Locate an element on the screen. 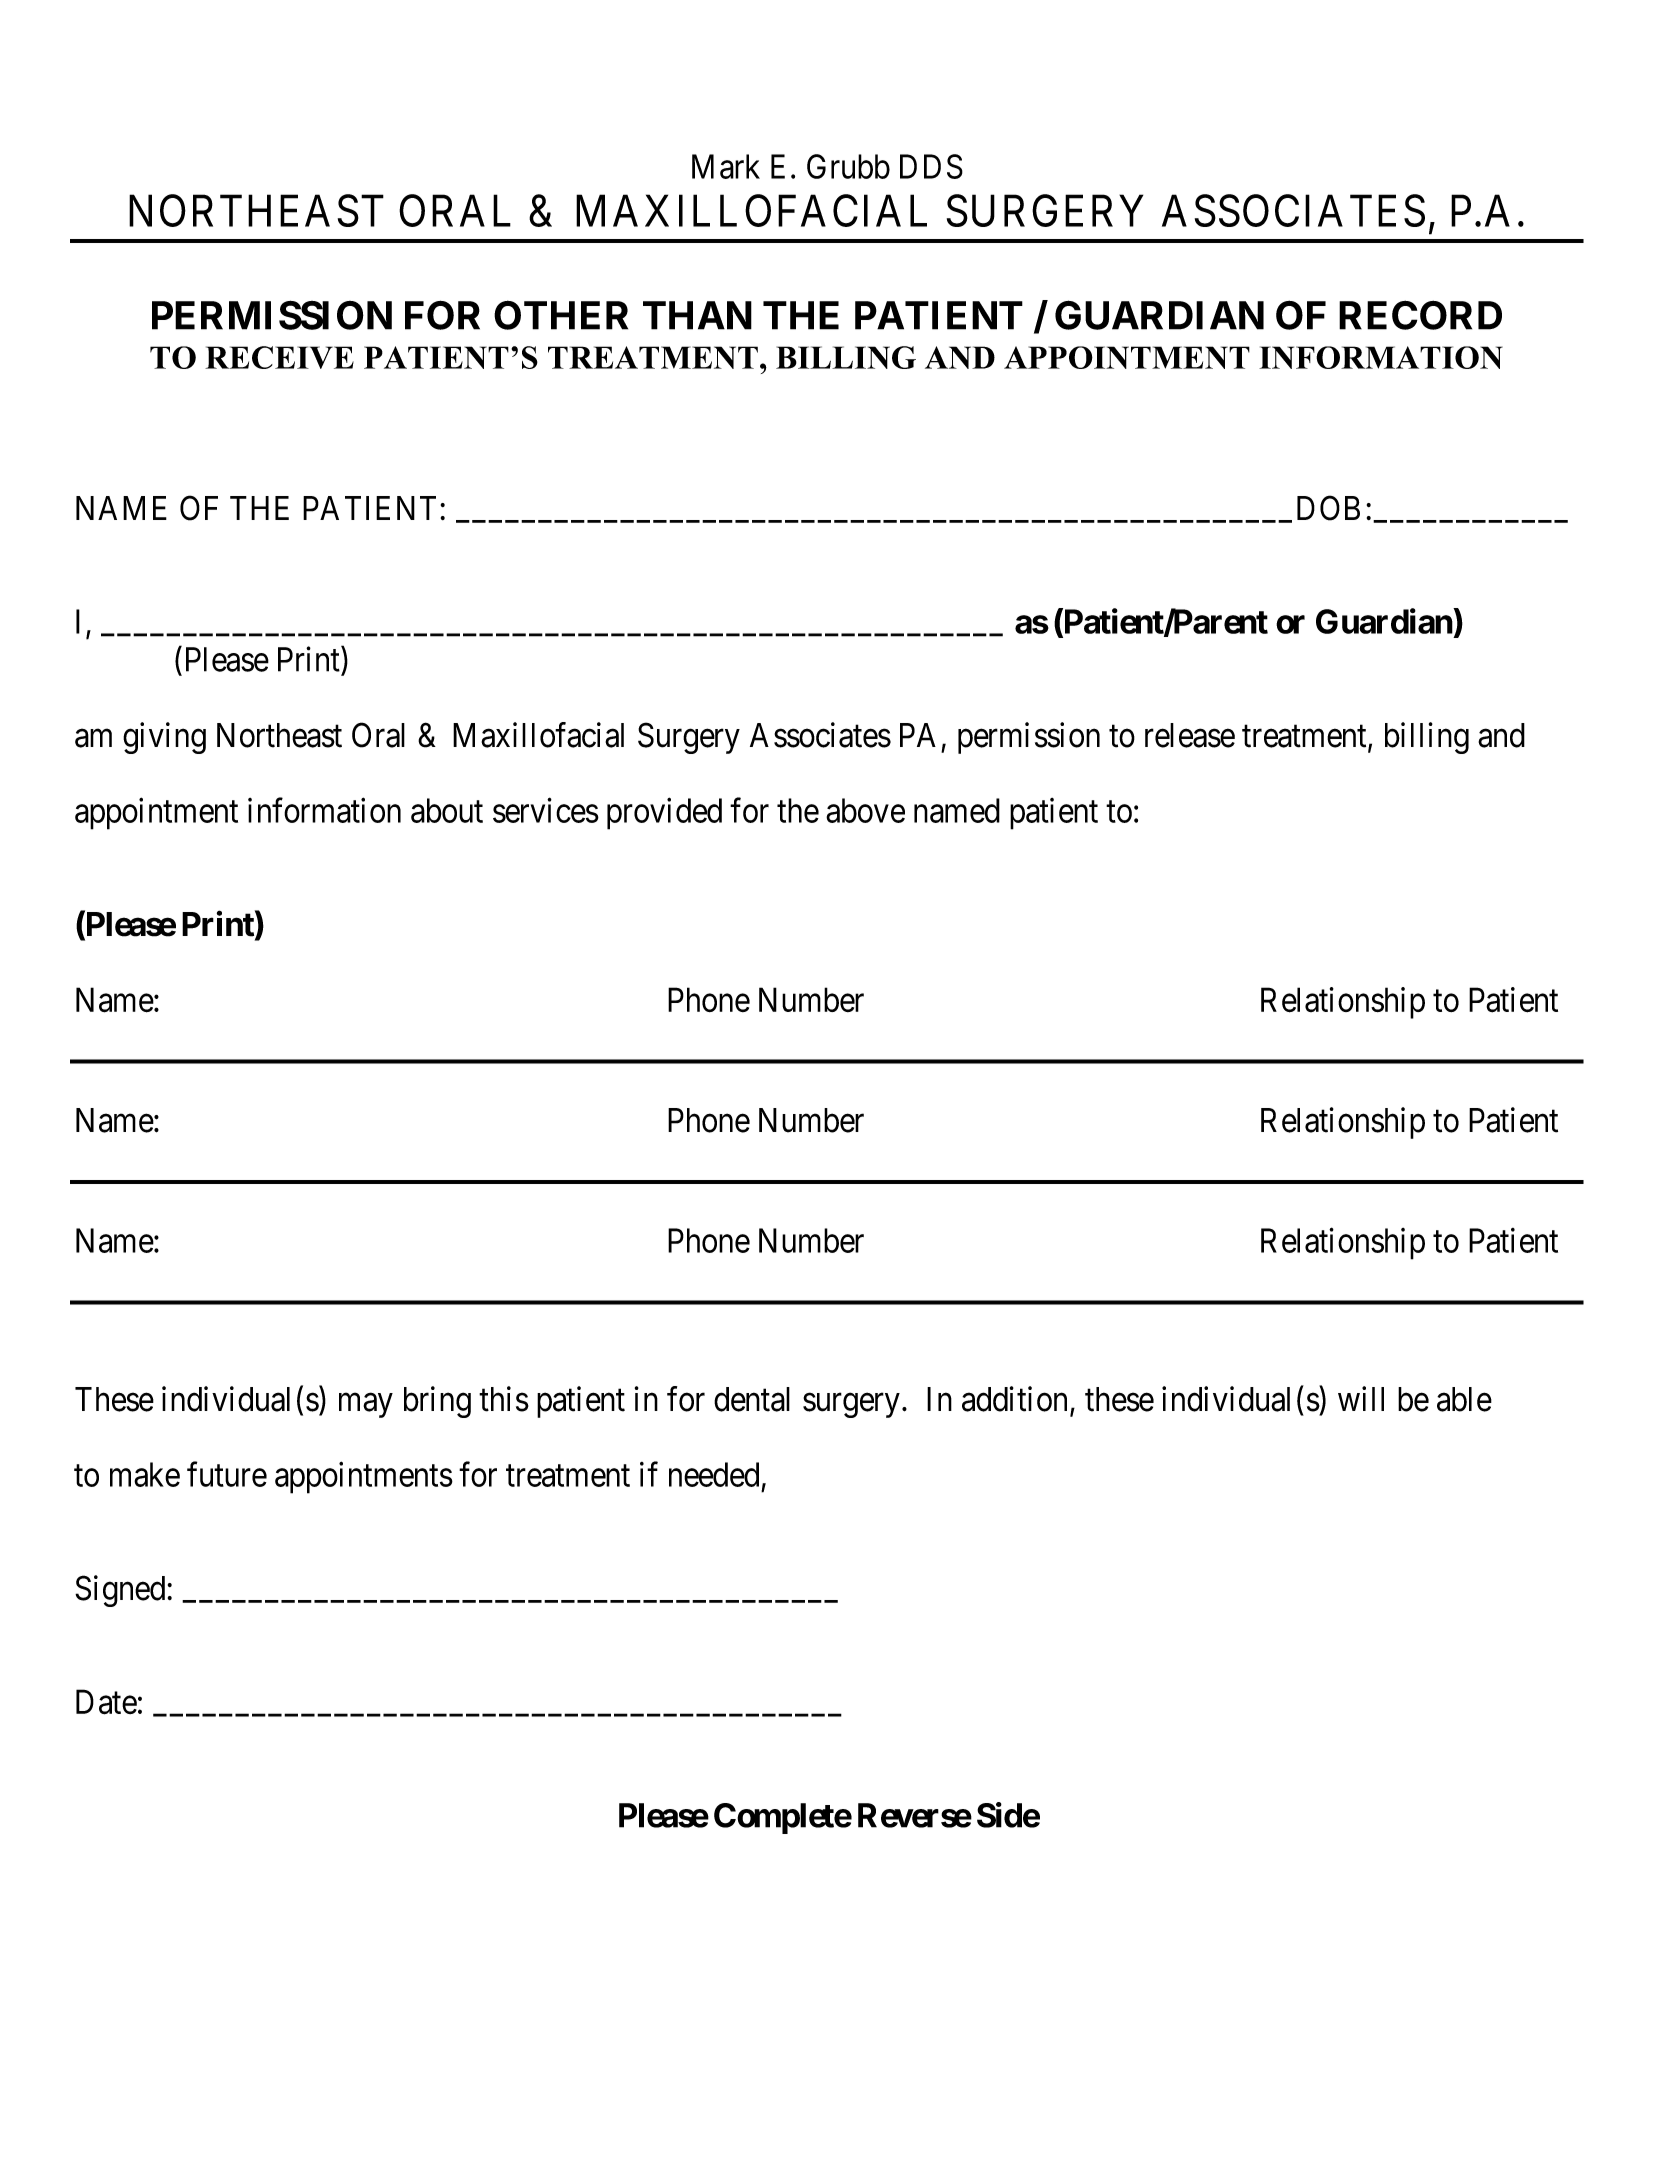 The height and width of the screenshot is (2172, 1678). able is located at coordinates (1464, 1399).
